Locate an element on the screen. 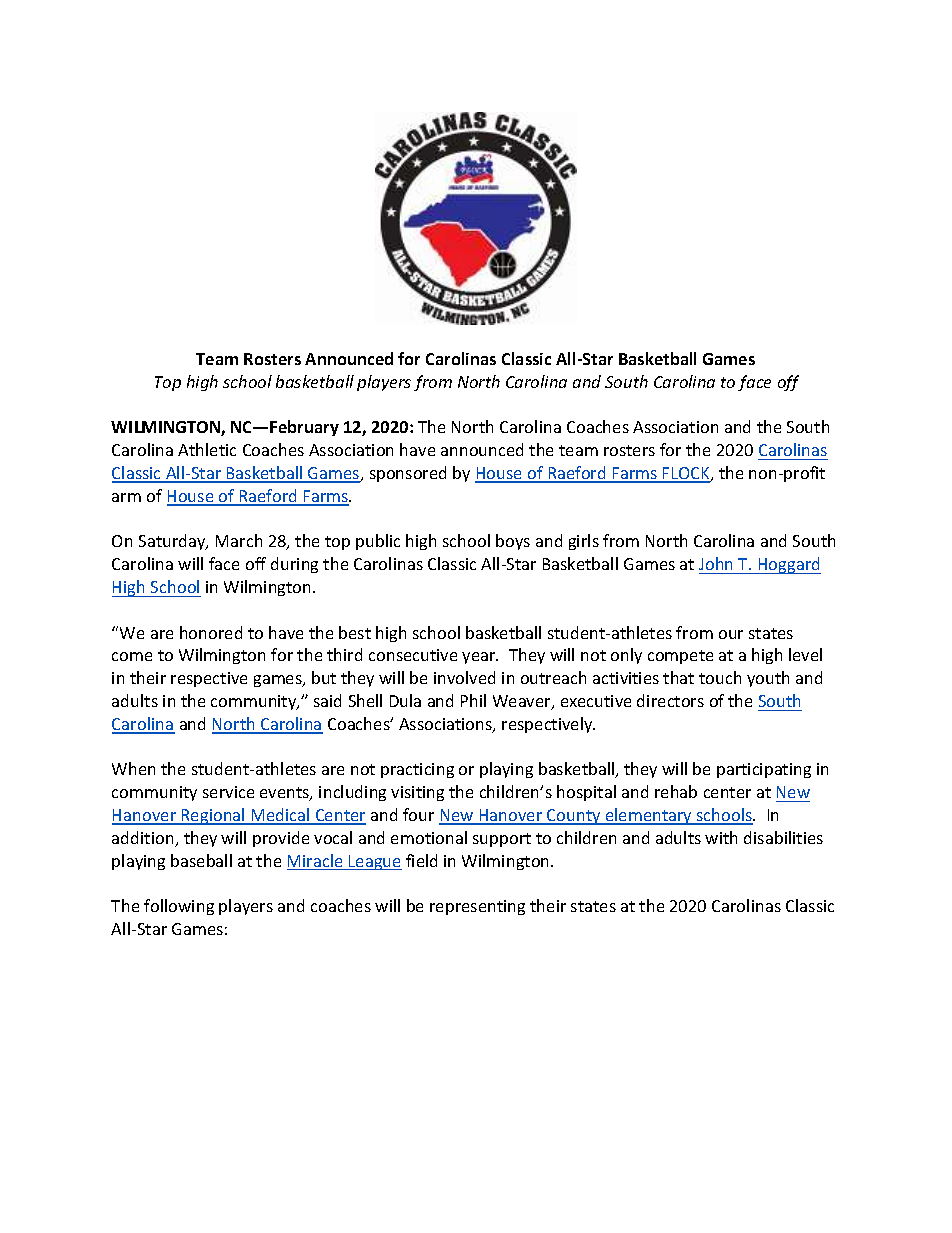 The height and width of the screenshot is (1233, 952). following is located at coordinates (179, 907).
